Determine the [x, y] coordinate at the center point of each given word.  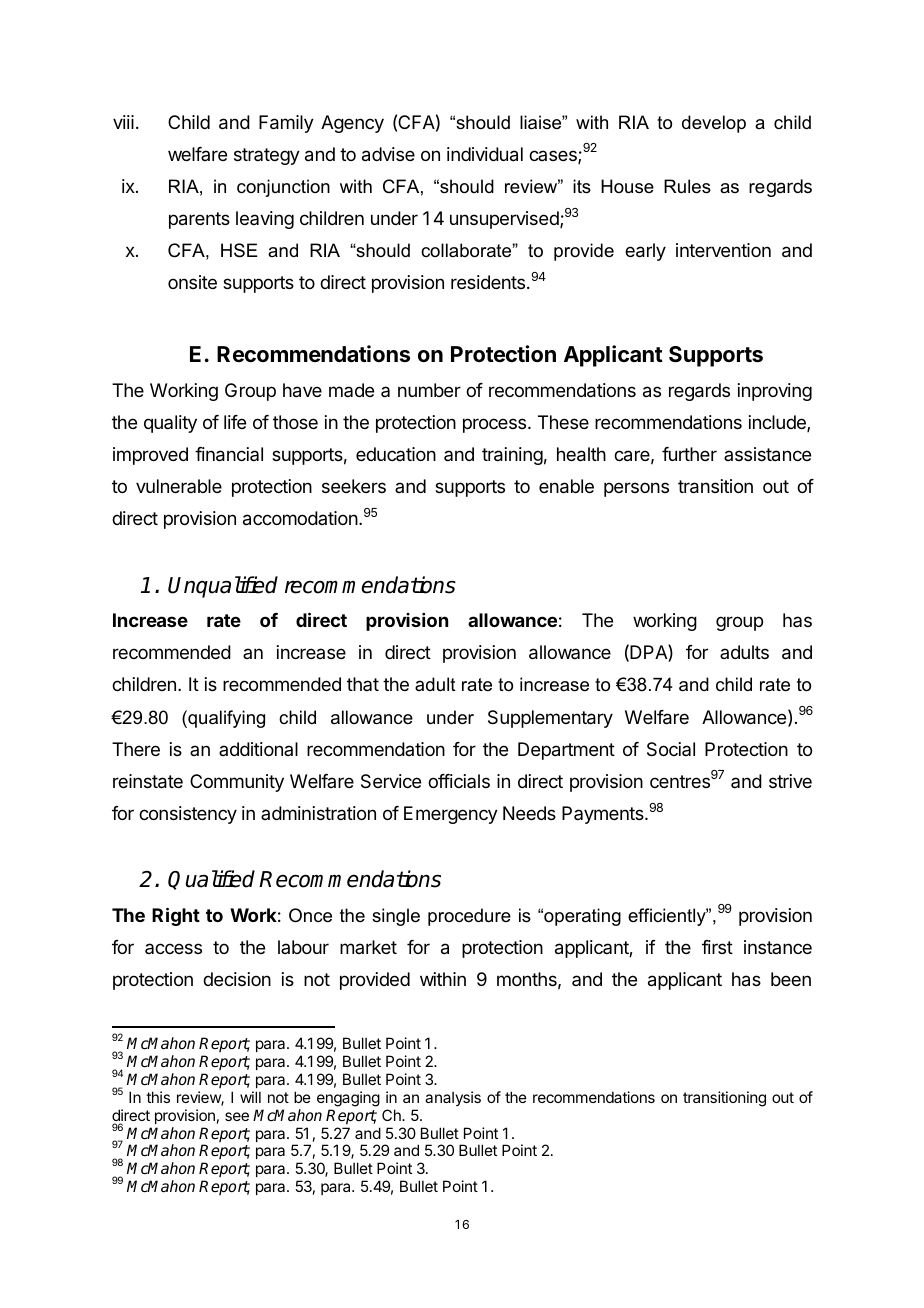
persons [636, 489]
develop [714, 124]
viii [123, 122]
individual [485, 154]
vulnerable [179, 486]
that [363, 684]
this [158, 1097]
